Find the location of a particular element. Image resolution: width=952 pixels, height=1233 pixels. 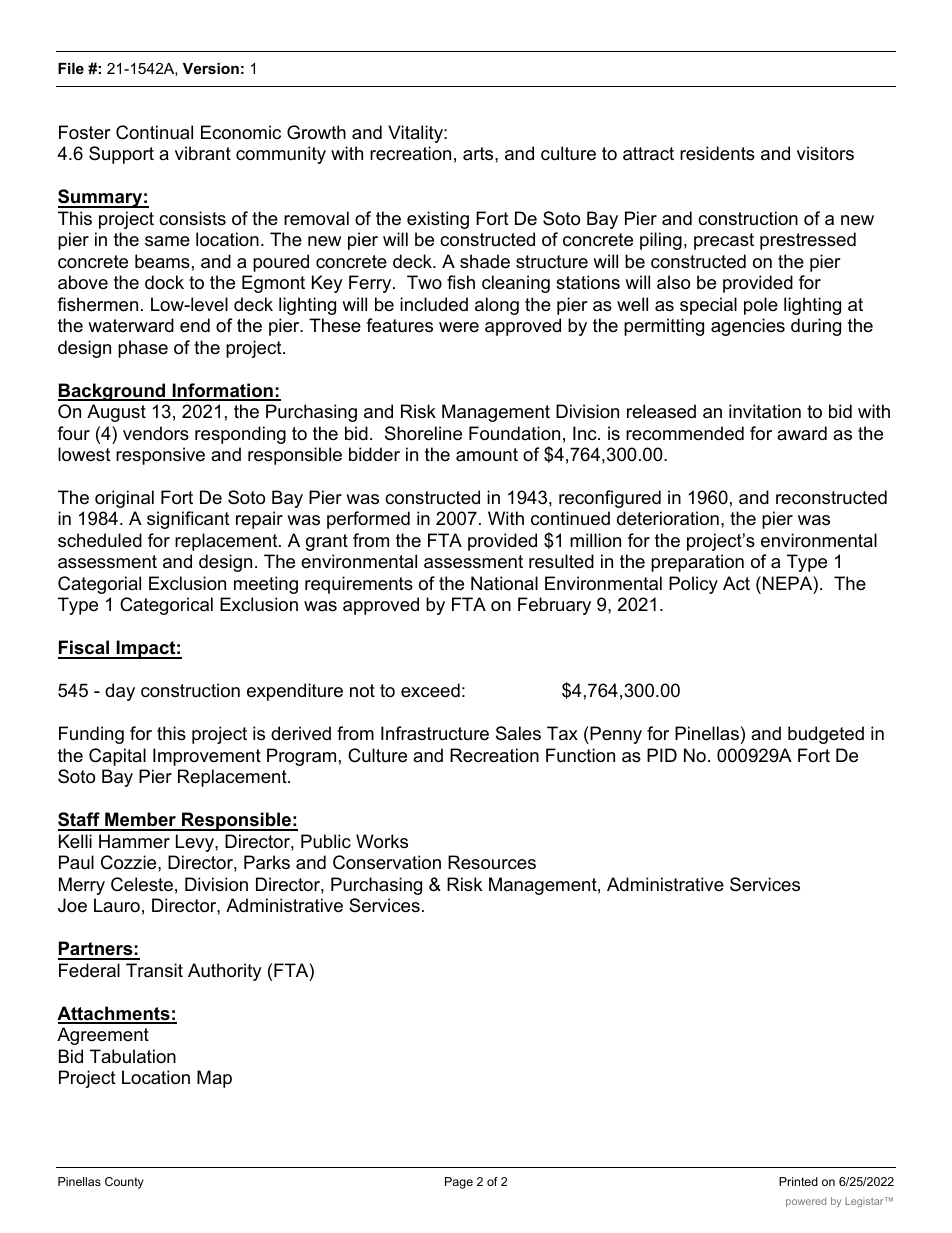

residents is located at coordinates (717, 153).
